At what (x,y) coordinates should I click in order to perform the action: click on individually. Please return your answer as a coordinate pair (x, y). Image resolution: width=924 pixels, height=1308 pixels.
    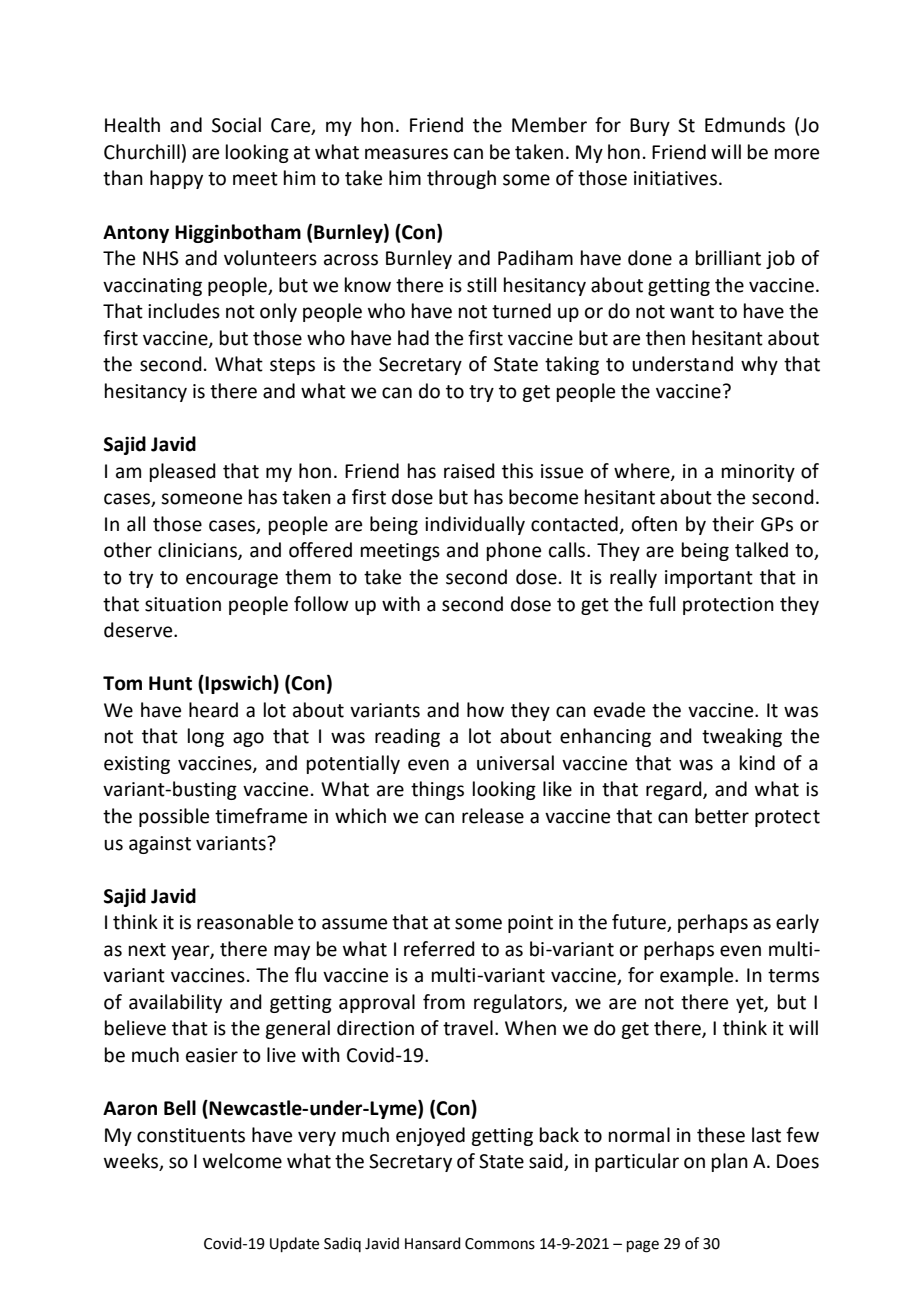
    Looking at the image, I should click on (475, 525).
